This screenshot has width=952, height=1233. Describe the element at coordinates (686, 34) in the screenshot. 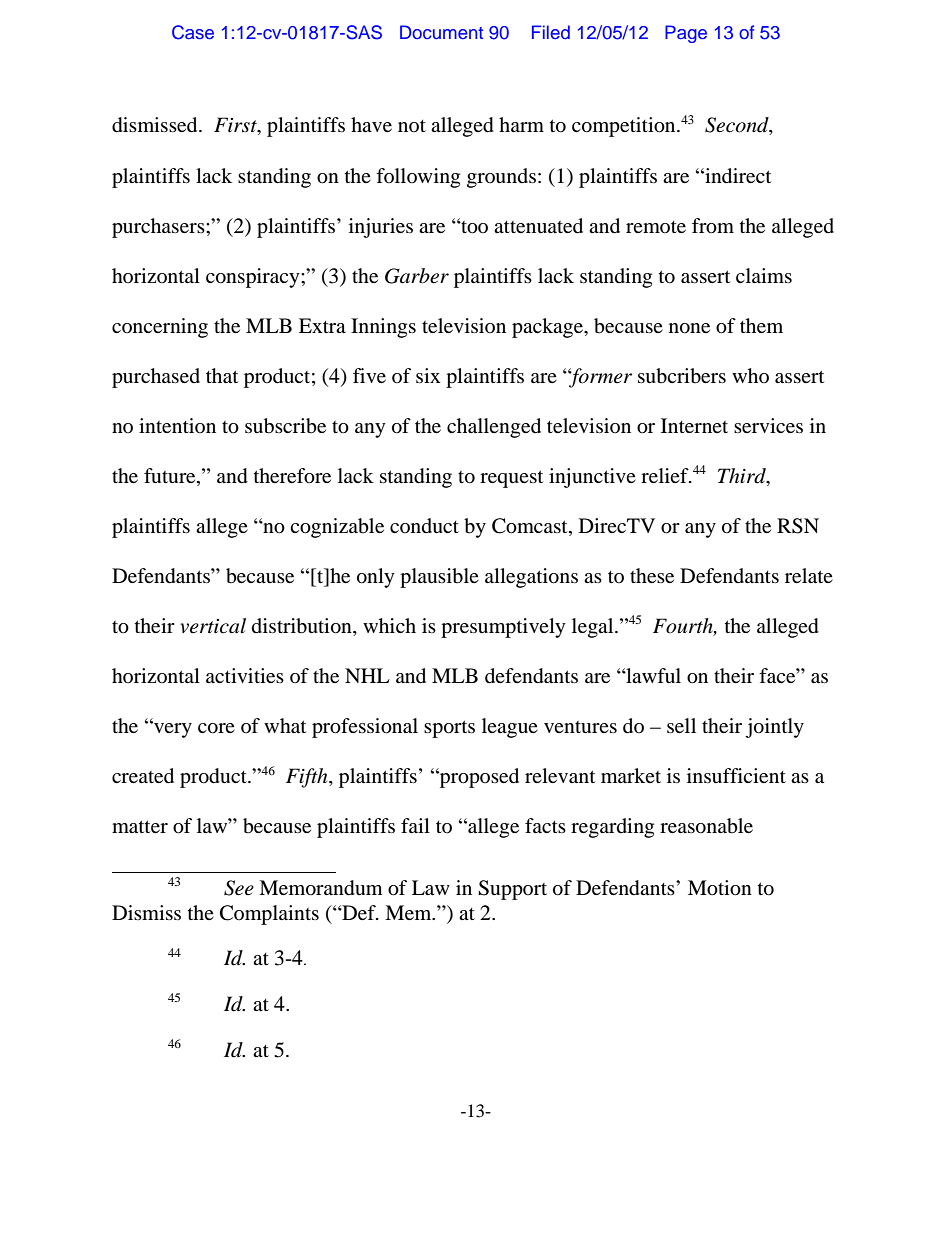

I see `Page` at that location.
